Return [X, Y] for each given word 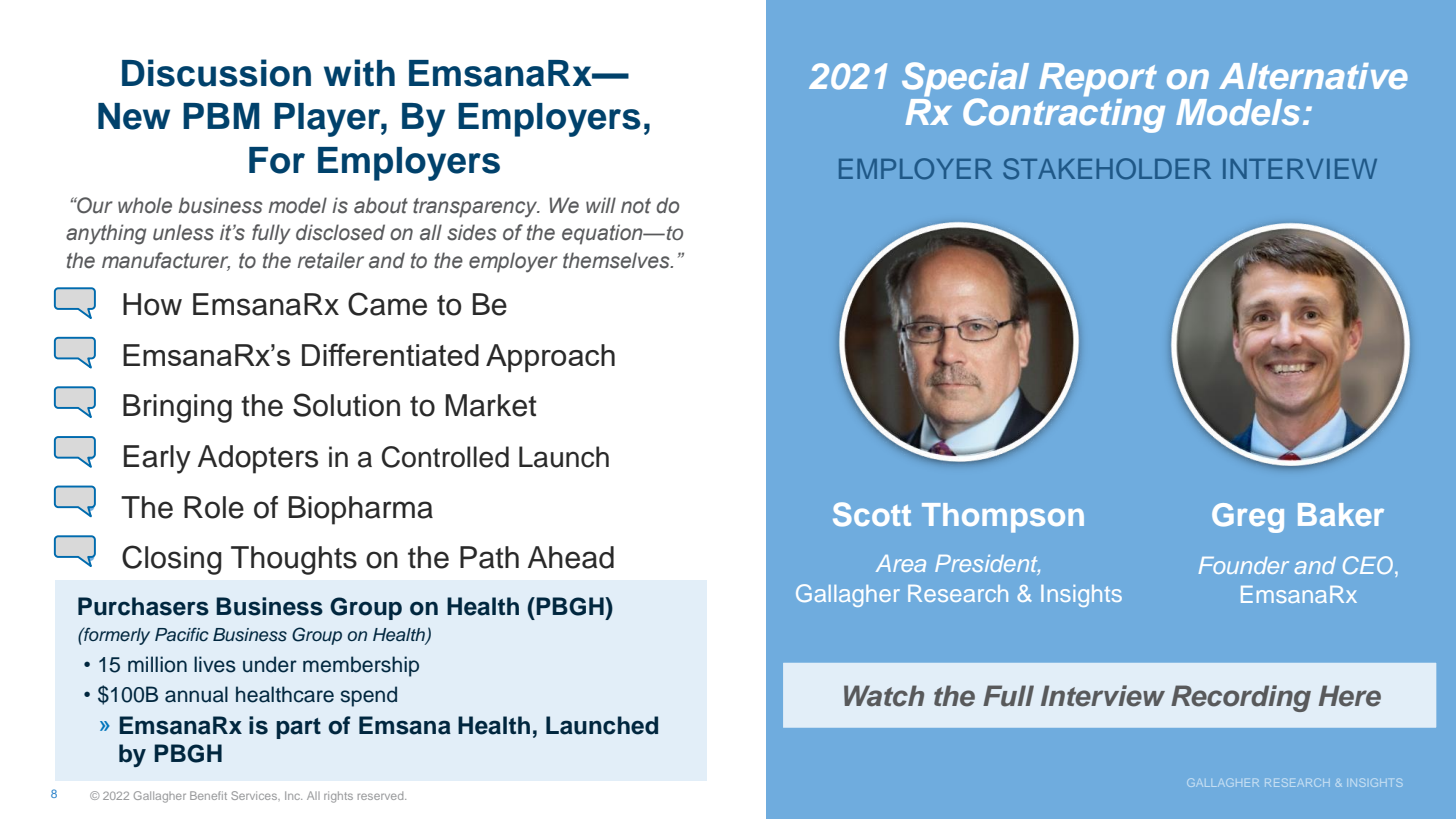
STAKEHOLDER [1107, 168]
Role [214, 507]
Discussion [216, 73]
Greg [1248, 518]
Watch [884, 696]
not [636, 206]
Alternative [1313, 76]
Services [255, 795]
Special [965, 80]
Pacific [182, 635]
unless [183, 232]
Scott [872, 514]
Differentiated [390, 354]
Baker [1341, 514]
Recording [1241, 698]
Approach [550, 358]
